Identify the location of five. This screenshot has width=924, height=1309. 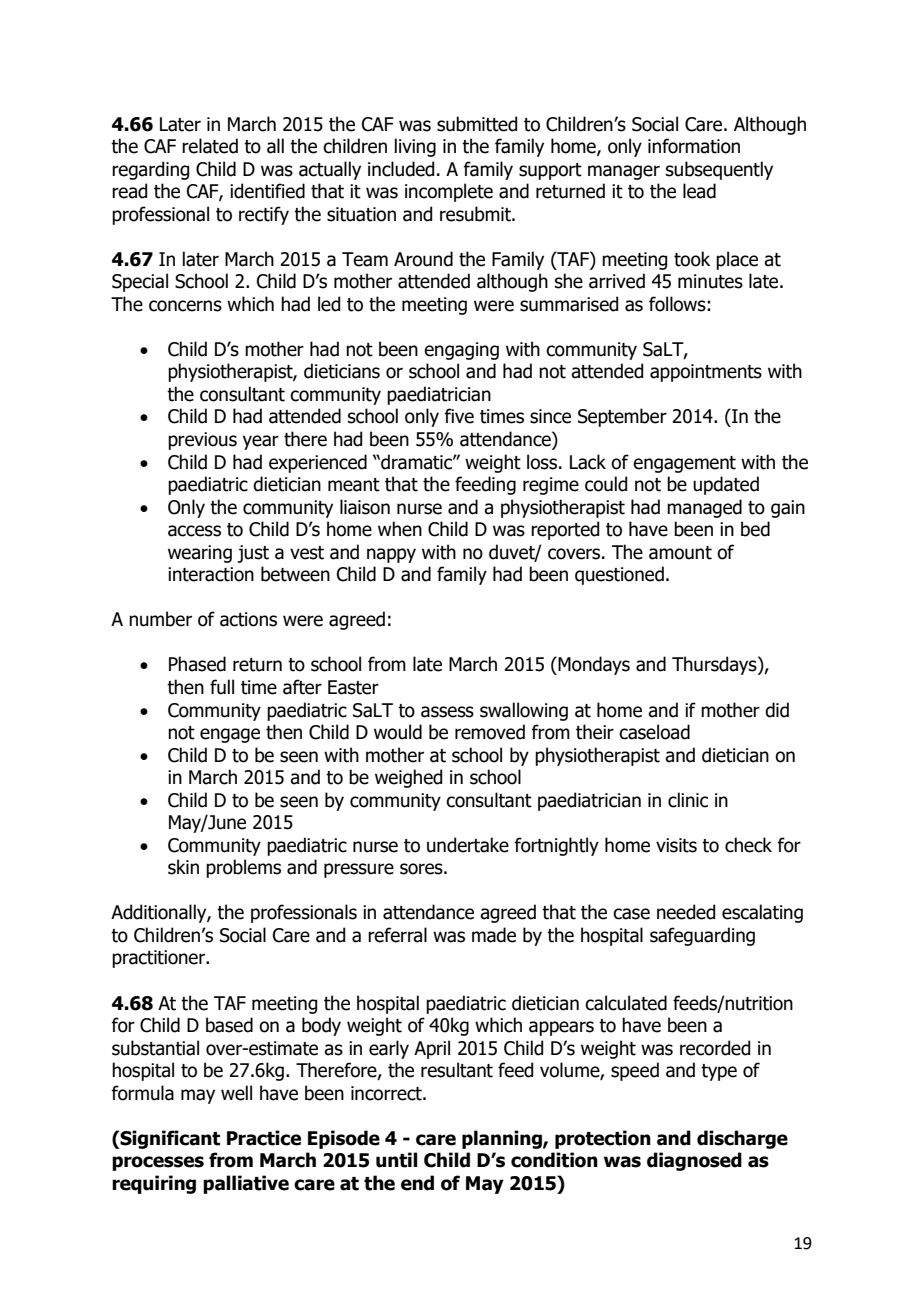
(459, 416).
